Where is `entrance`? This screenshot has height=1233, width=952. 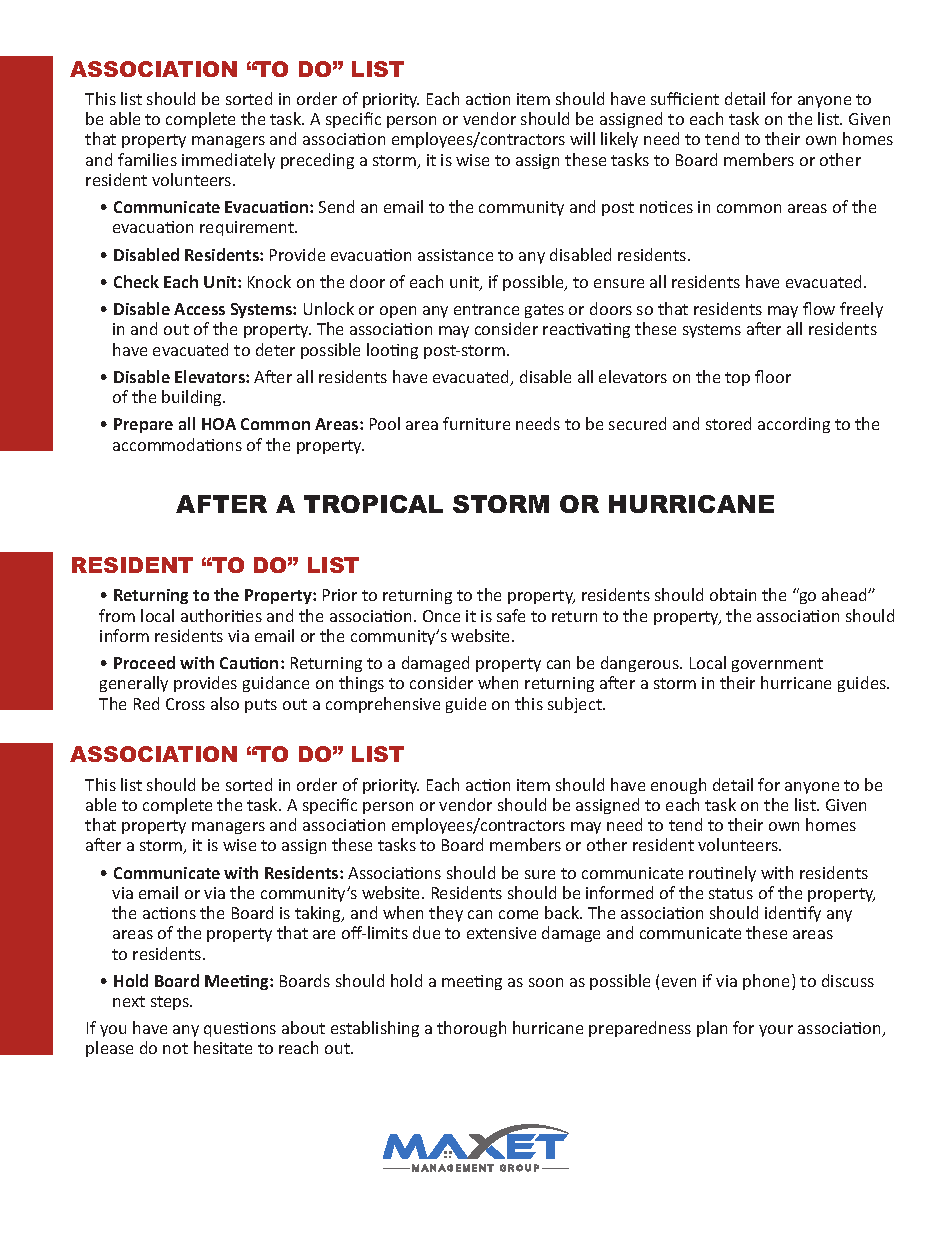 entrance is located at coordinates (486, 309).
